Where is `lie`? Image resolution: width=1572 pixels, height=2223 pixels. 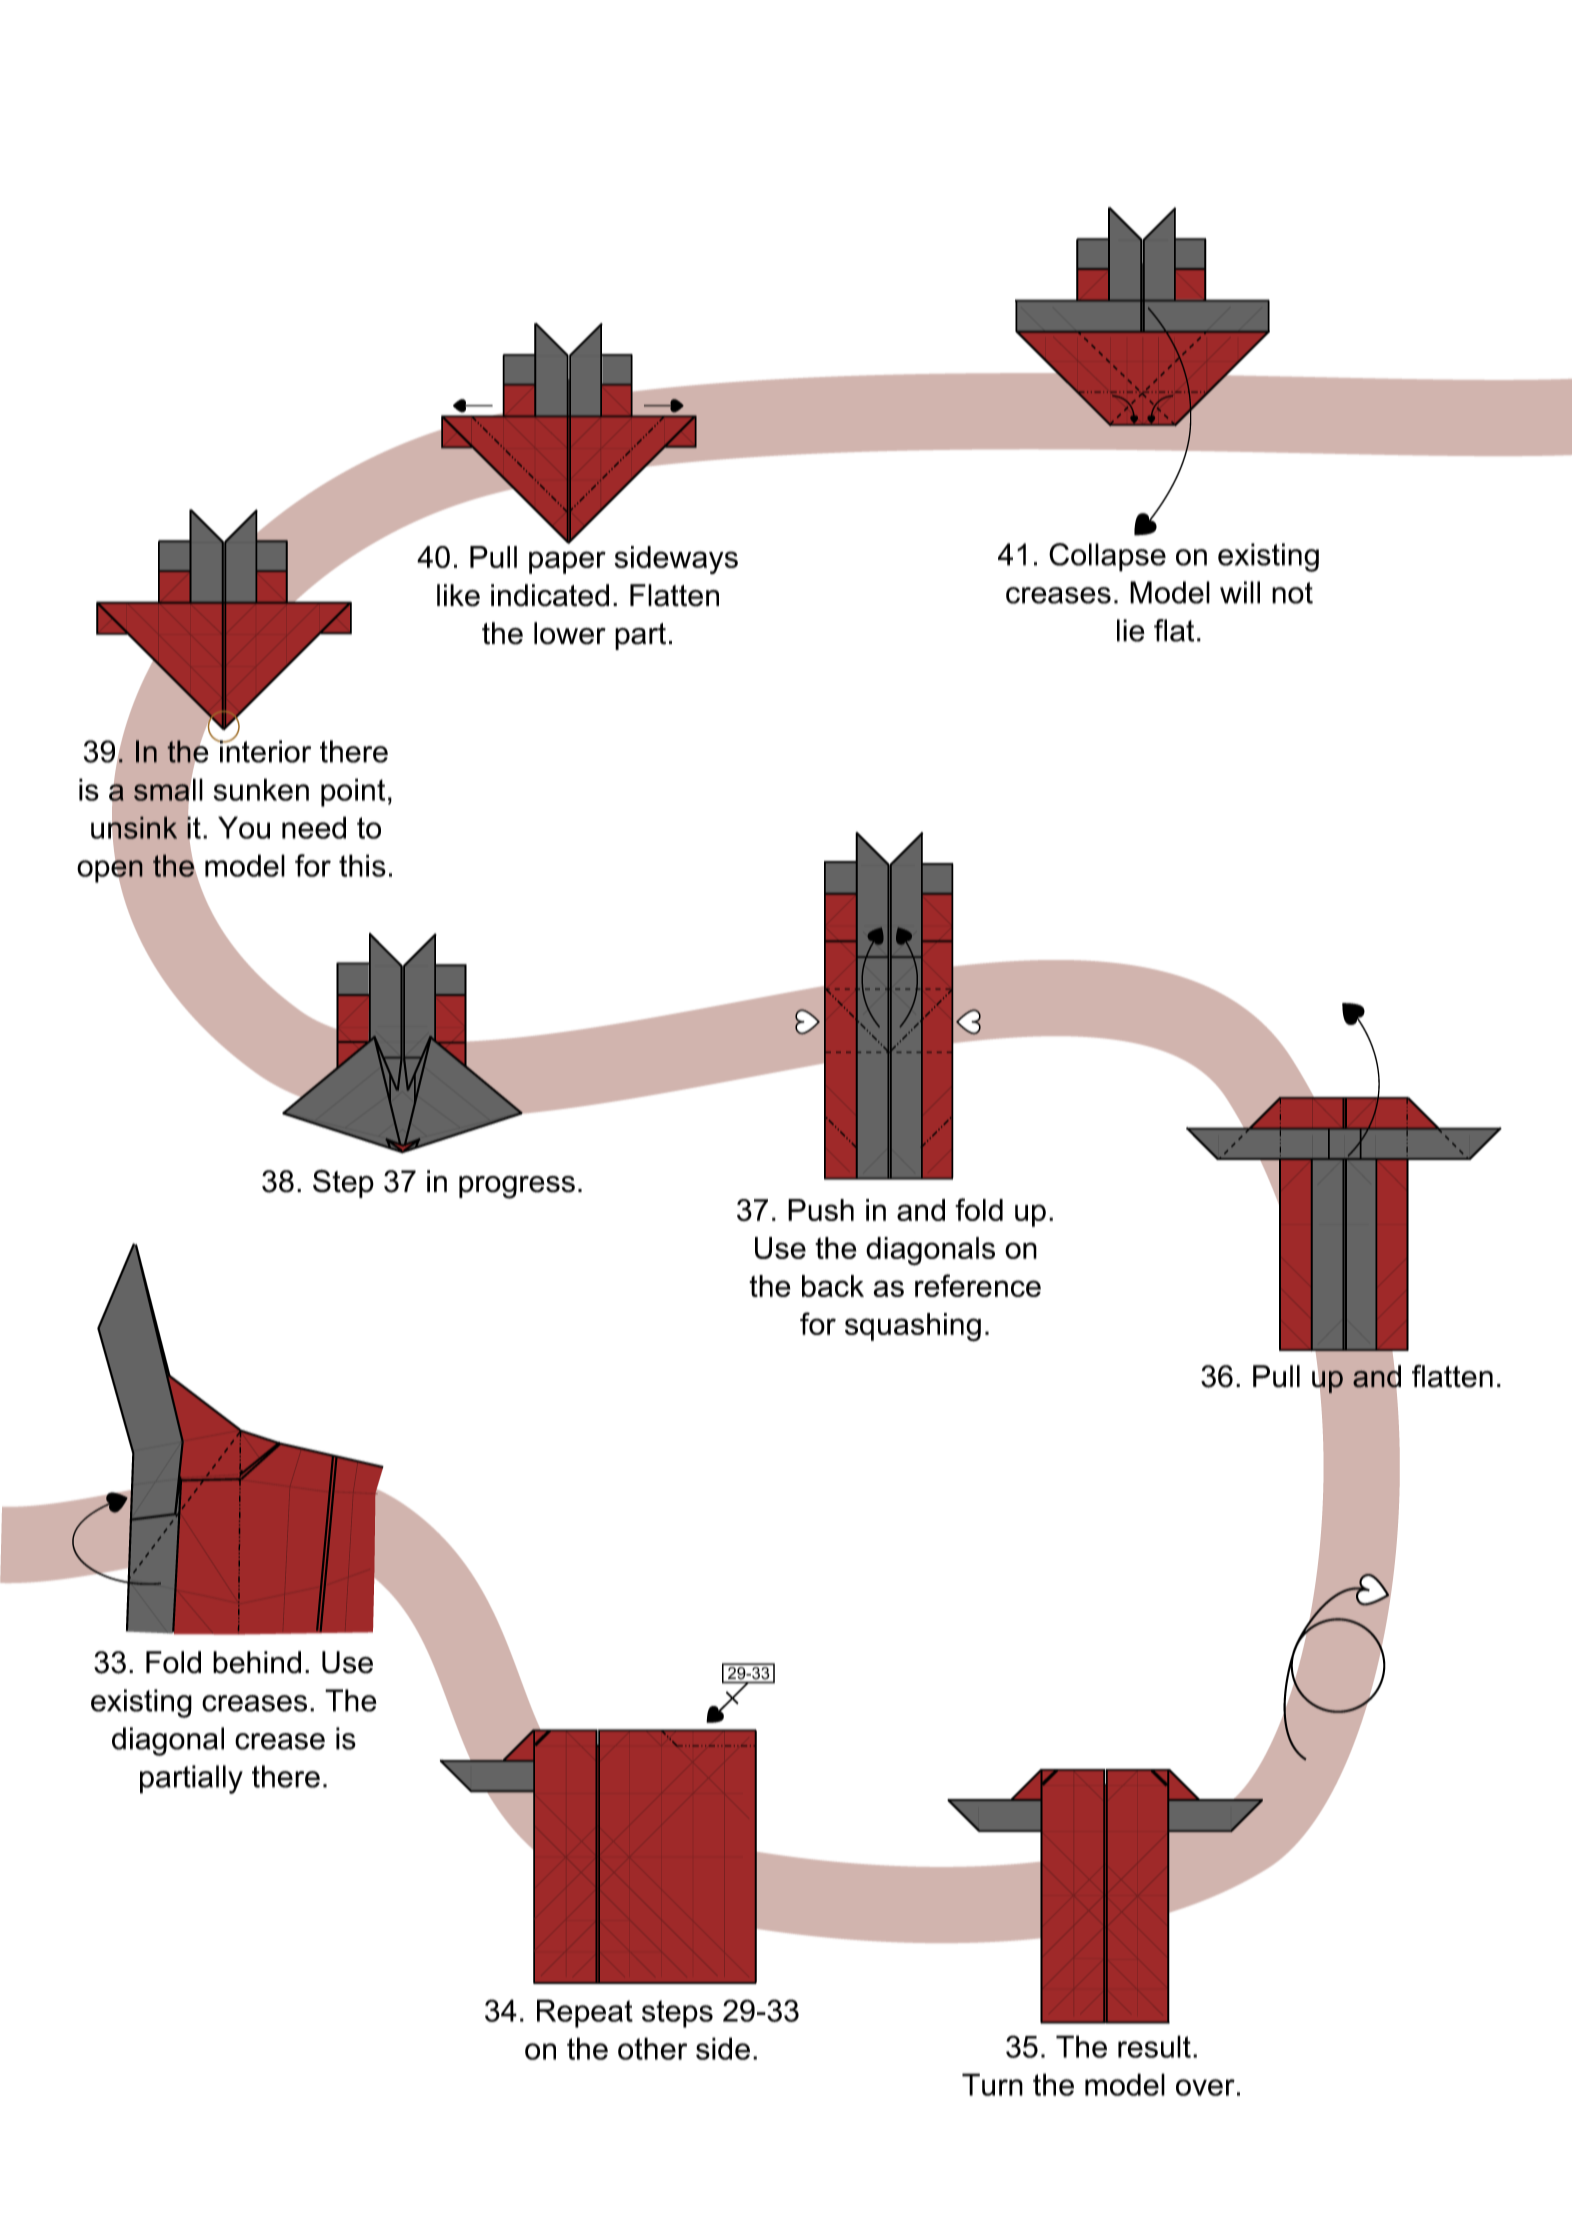
lie is located at coordinates (1131, 630).
